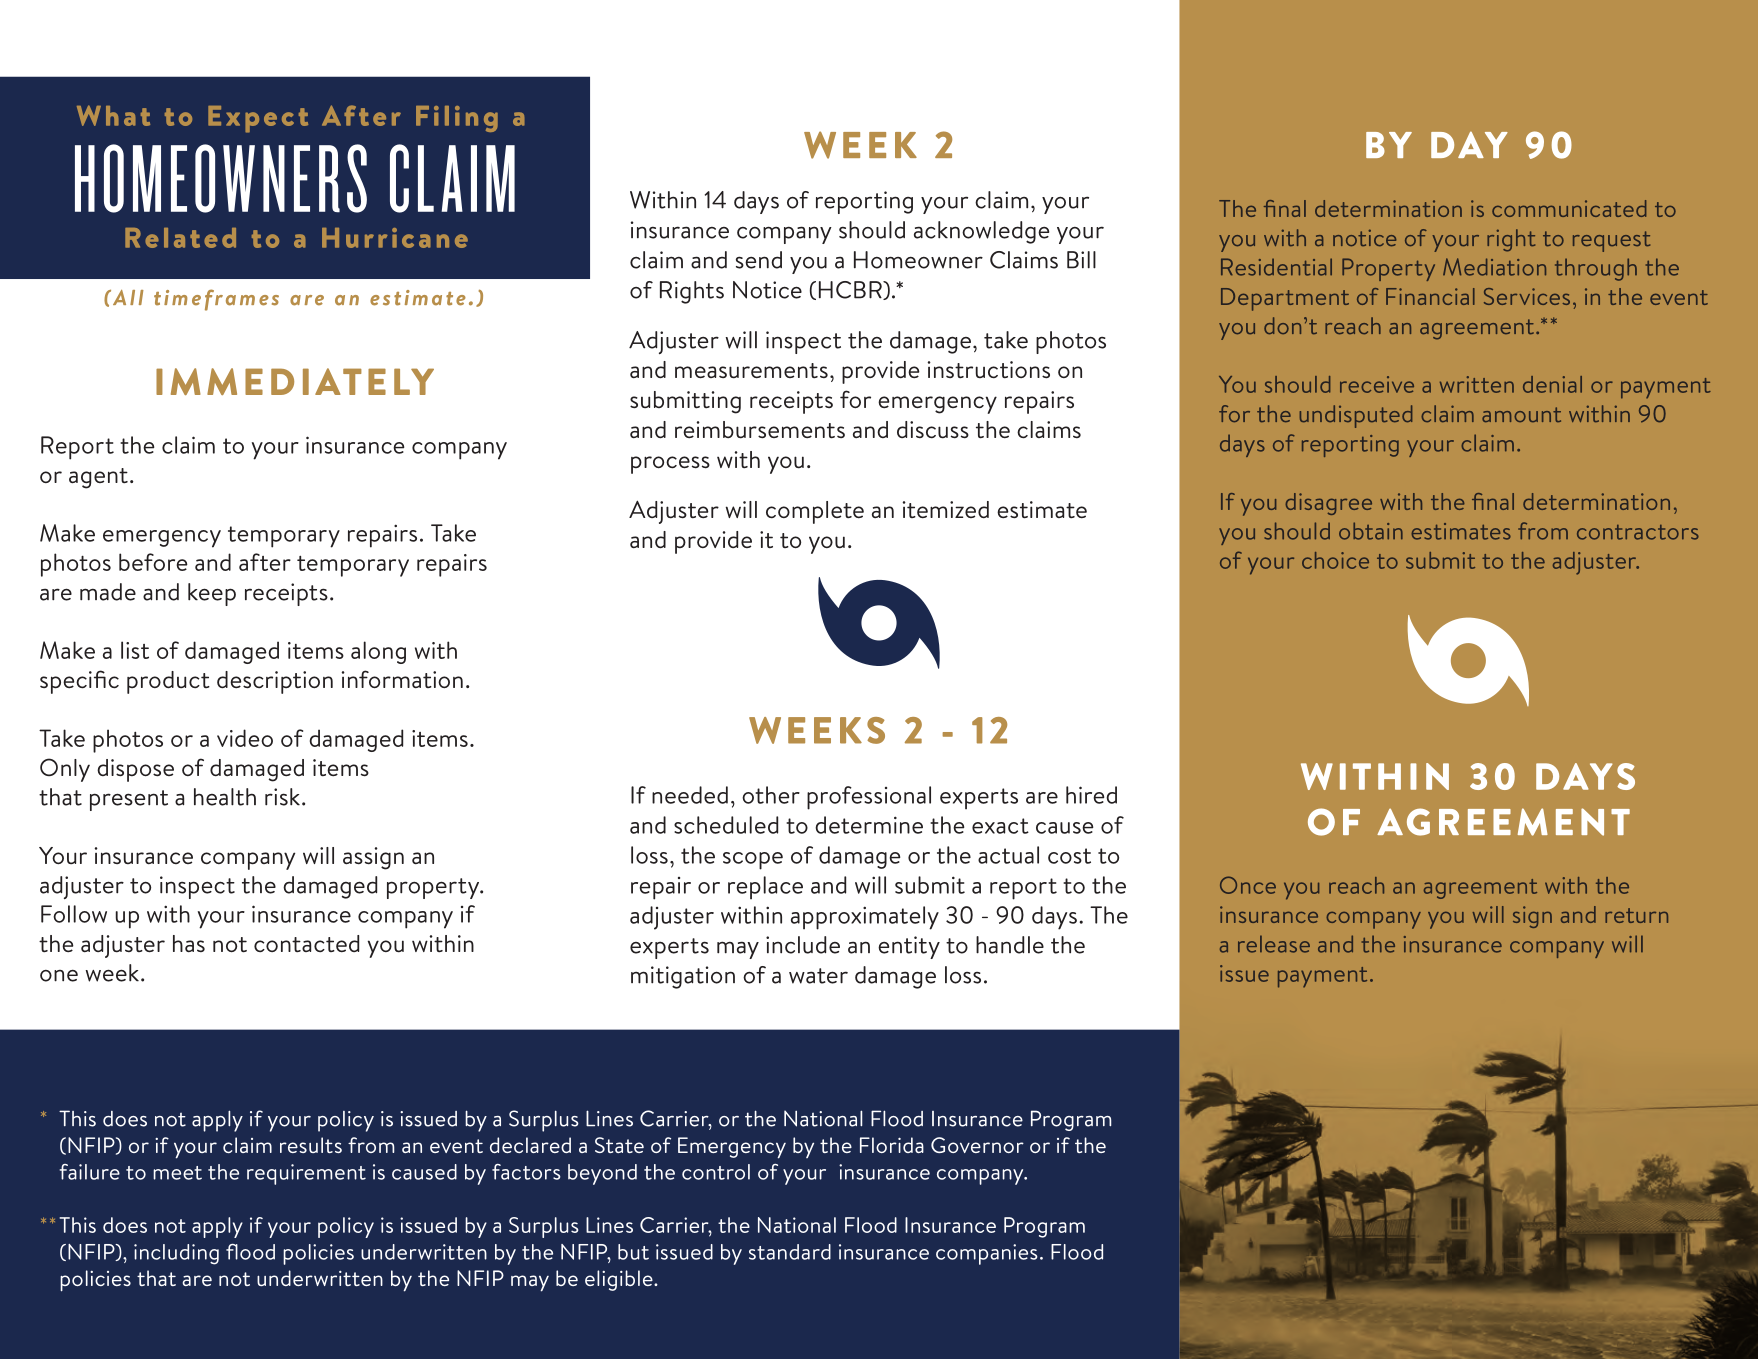  Describe the element at coordinates (1569, 208) in the screenshot. I see `communicated` at that location.
